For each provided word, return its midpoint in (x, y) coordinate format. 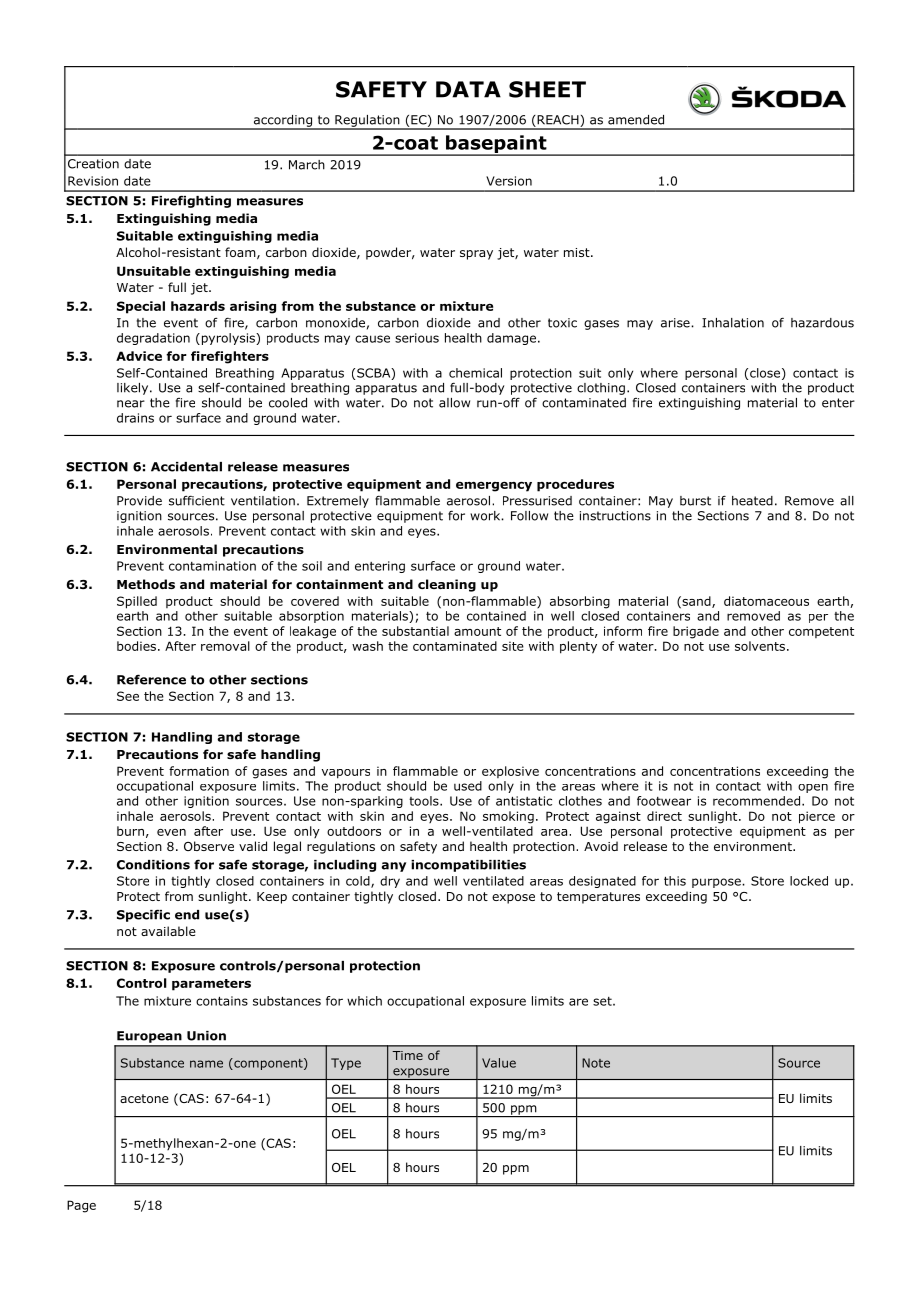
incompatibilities (468, 866)
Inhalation (733, 323)
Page (81, 1206)
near (131, 404)
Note (596, 1063)
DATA (468, 89)
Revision (93, 181)
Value (499, 1063)
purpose (717, 883)
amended (636, 120)
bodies (136, 646)
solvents (760, 646)
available (168, 931)
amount (477, 631)
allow (454, 403)
